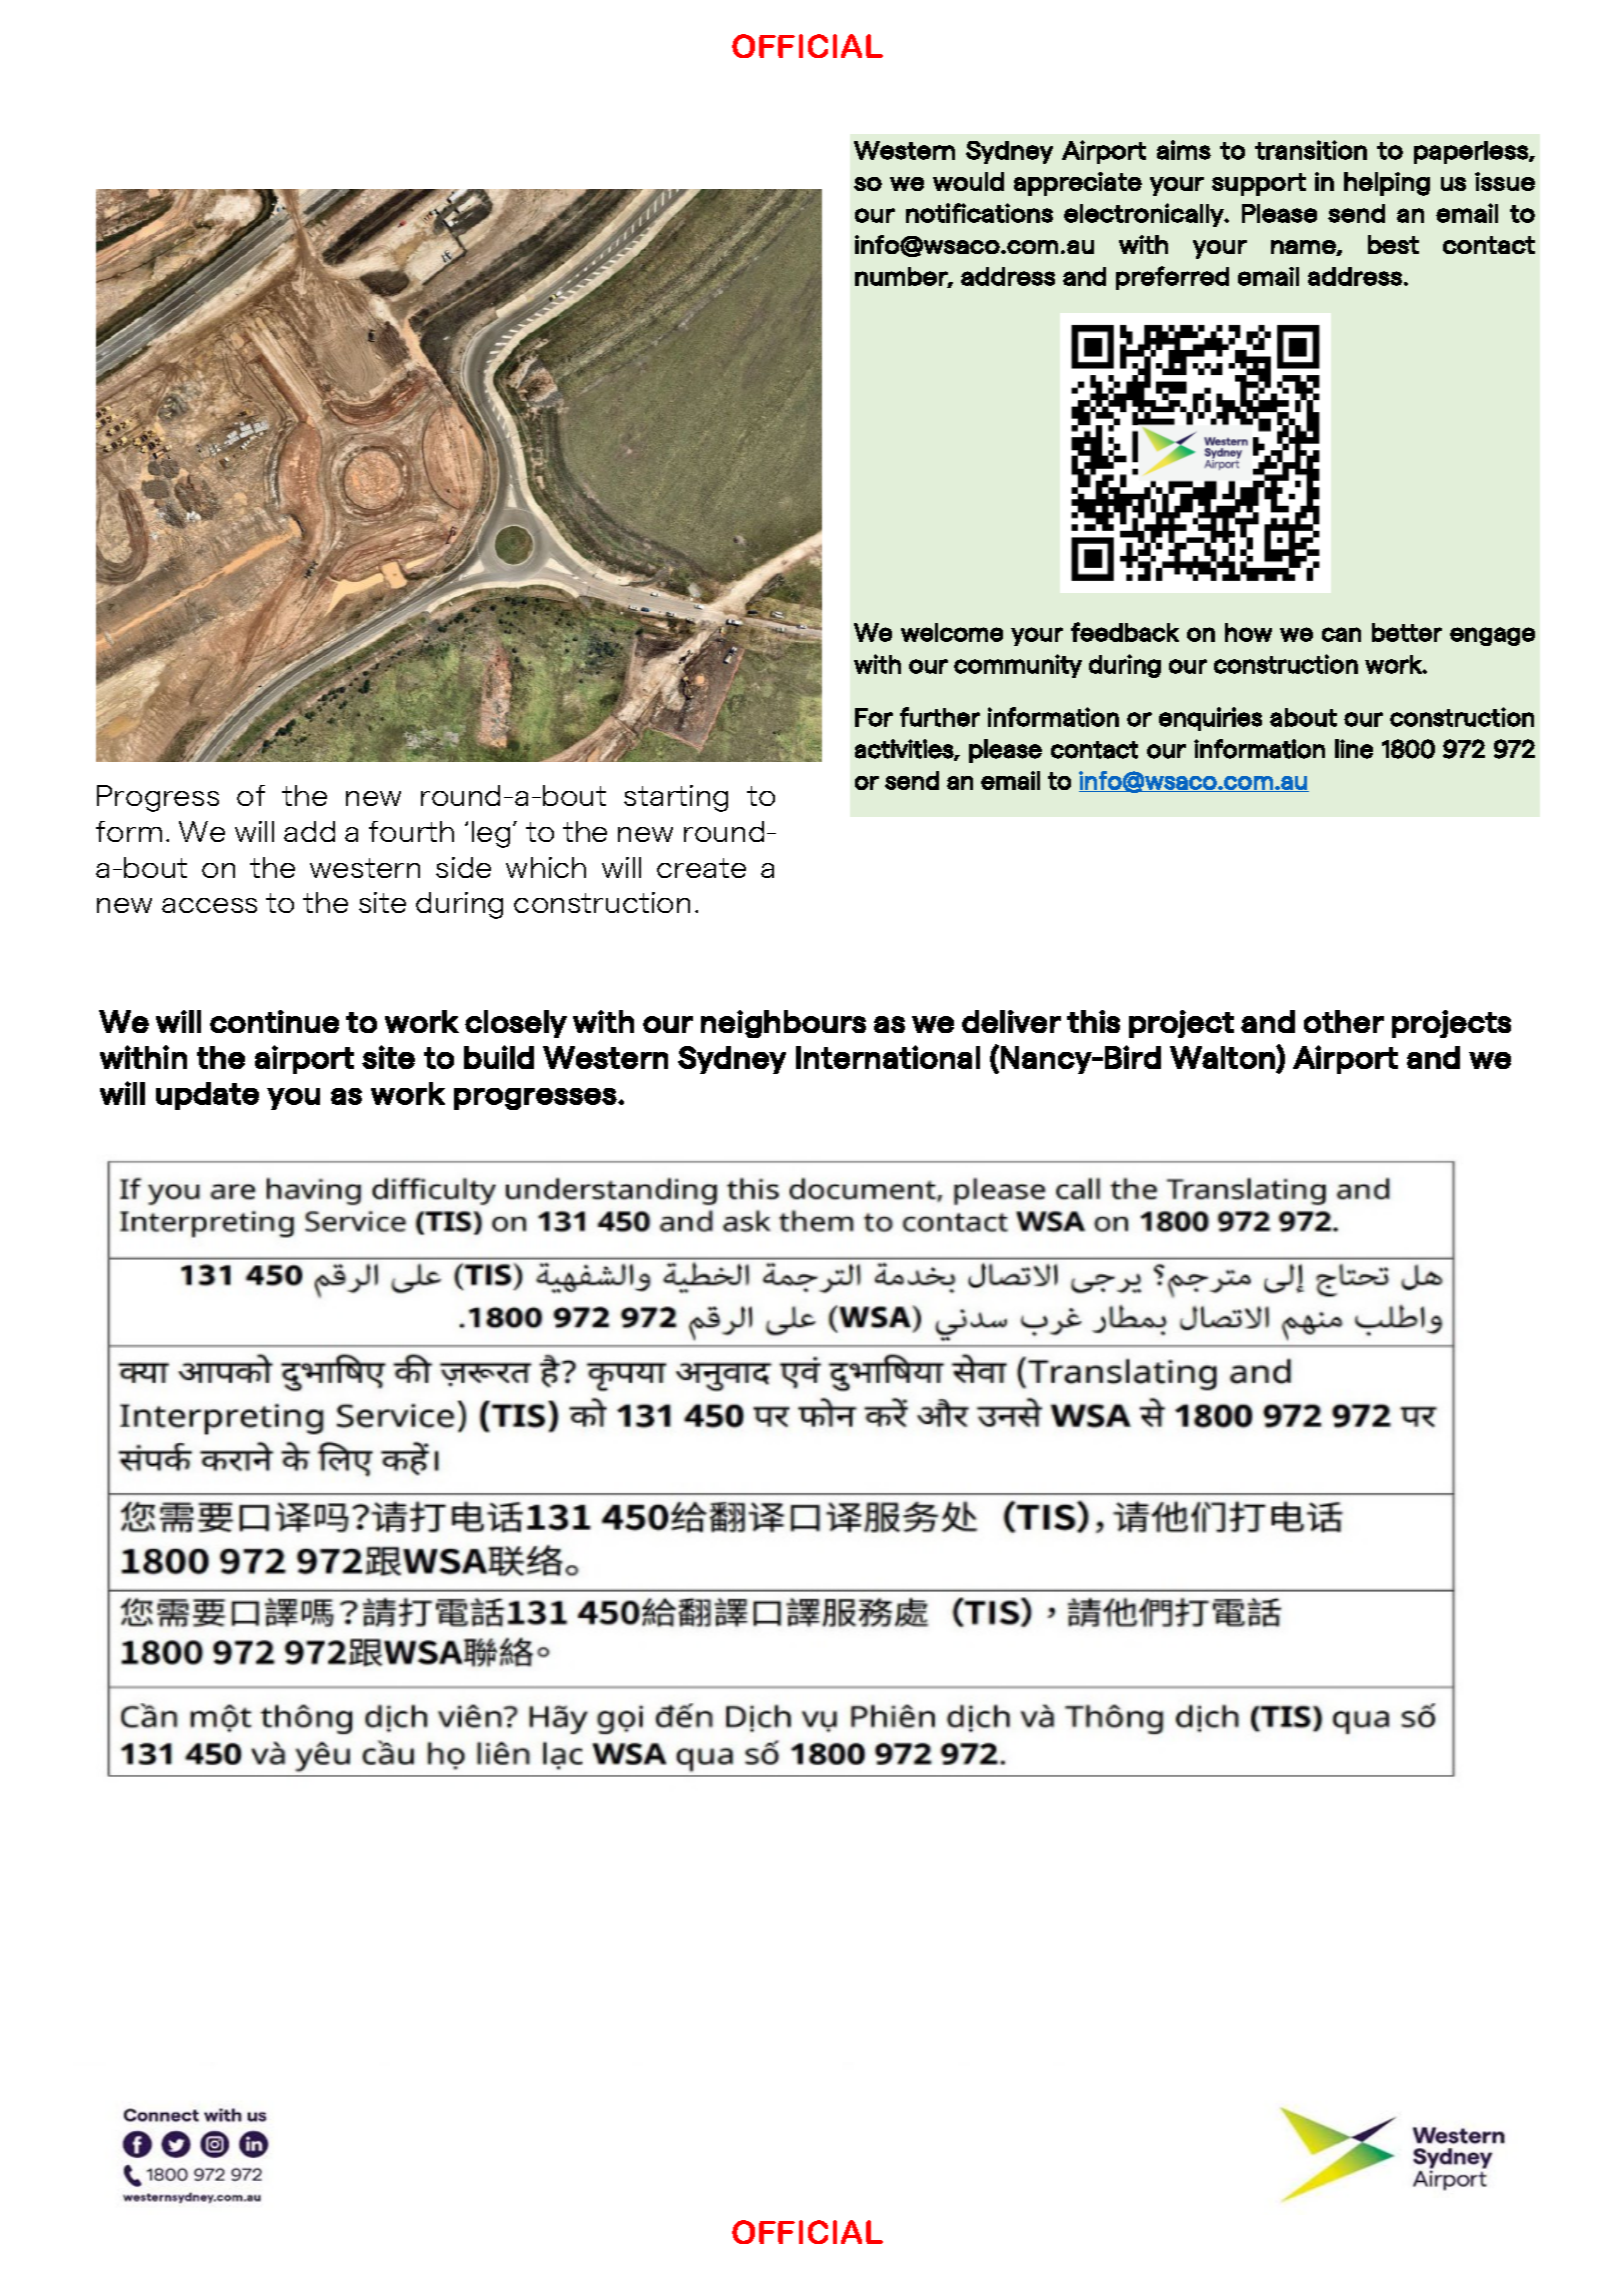 This document has height=2284, width=1616. What do you see at coordinates (1387, 184) in the document?
I see `helping` at bounding box center [1387, 184].
